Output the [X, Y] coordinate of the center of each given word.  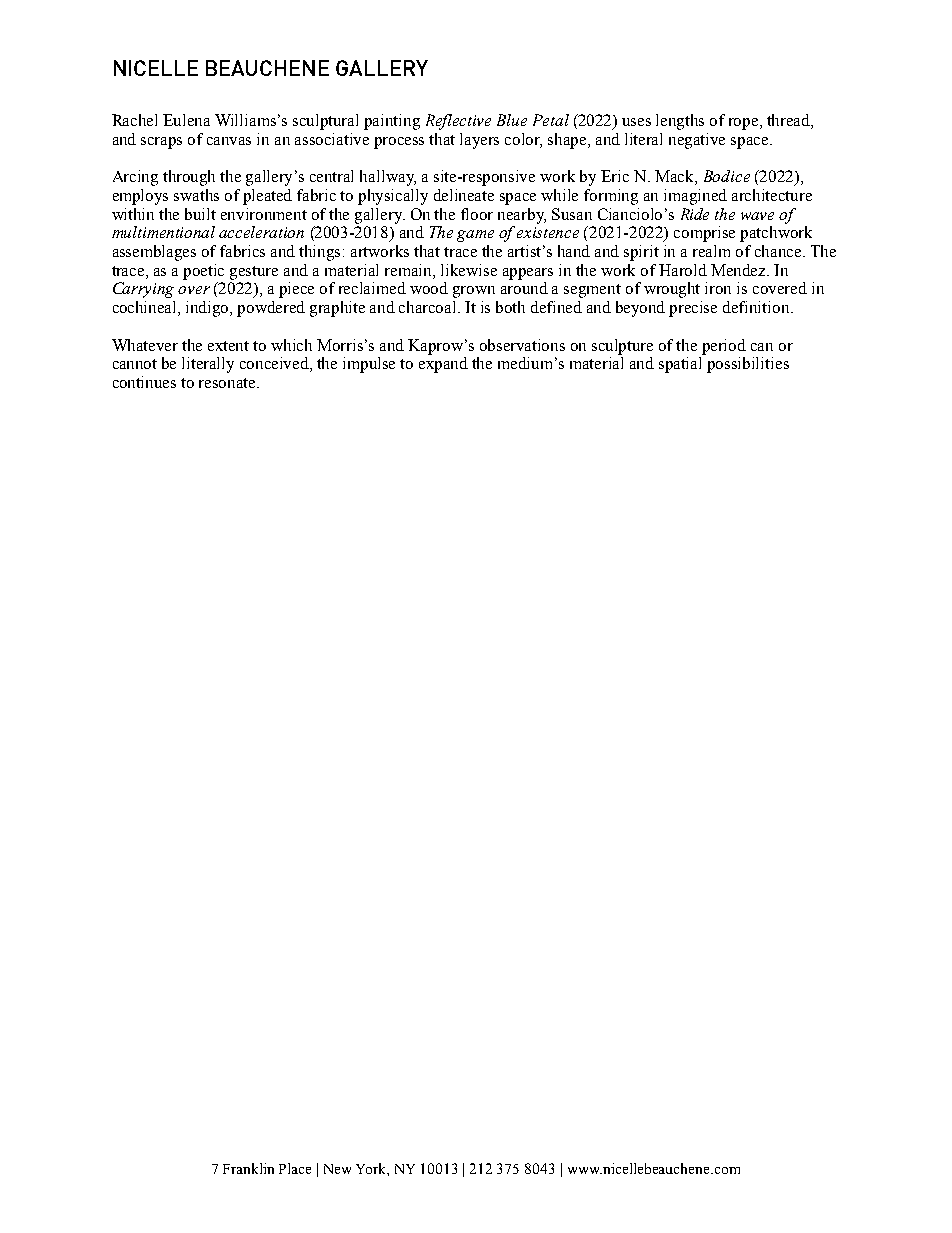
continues [144, 382]
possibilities [748, 365]
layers [479, 141]
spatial [680, 365]
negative [697, 141]
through [189, 178]
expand [443, 365]
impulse [369, 365]
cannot [135, 364]
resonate [228, 383]
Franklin [248, 1168]
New [337, 1169]
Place [295, 1168]
